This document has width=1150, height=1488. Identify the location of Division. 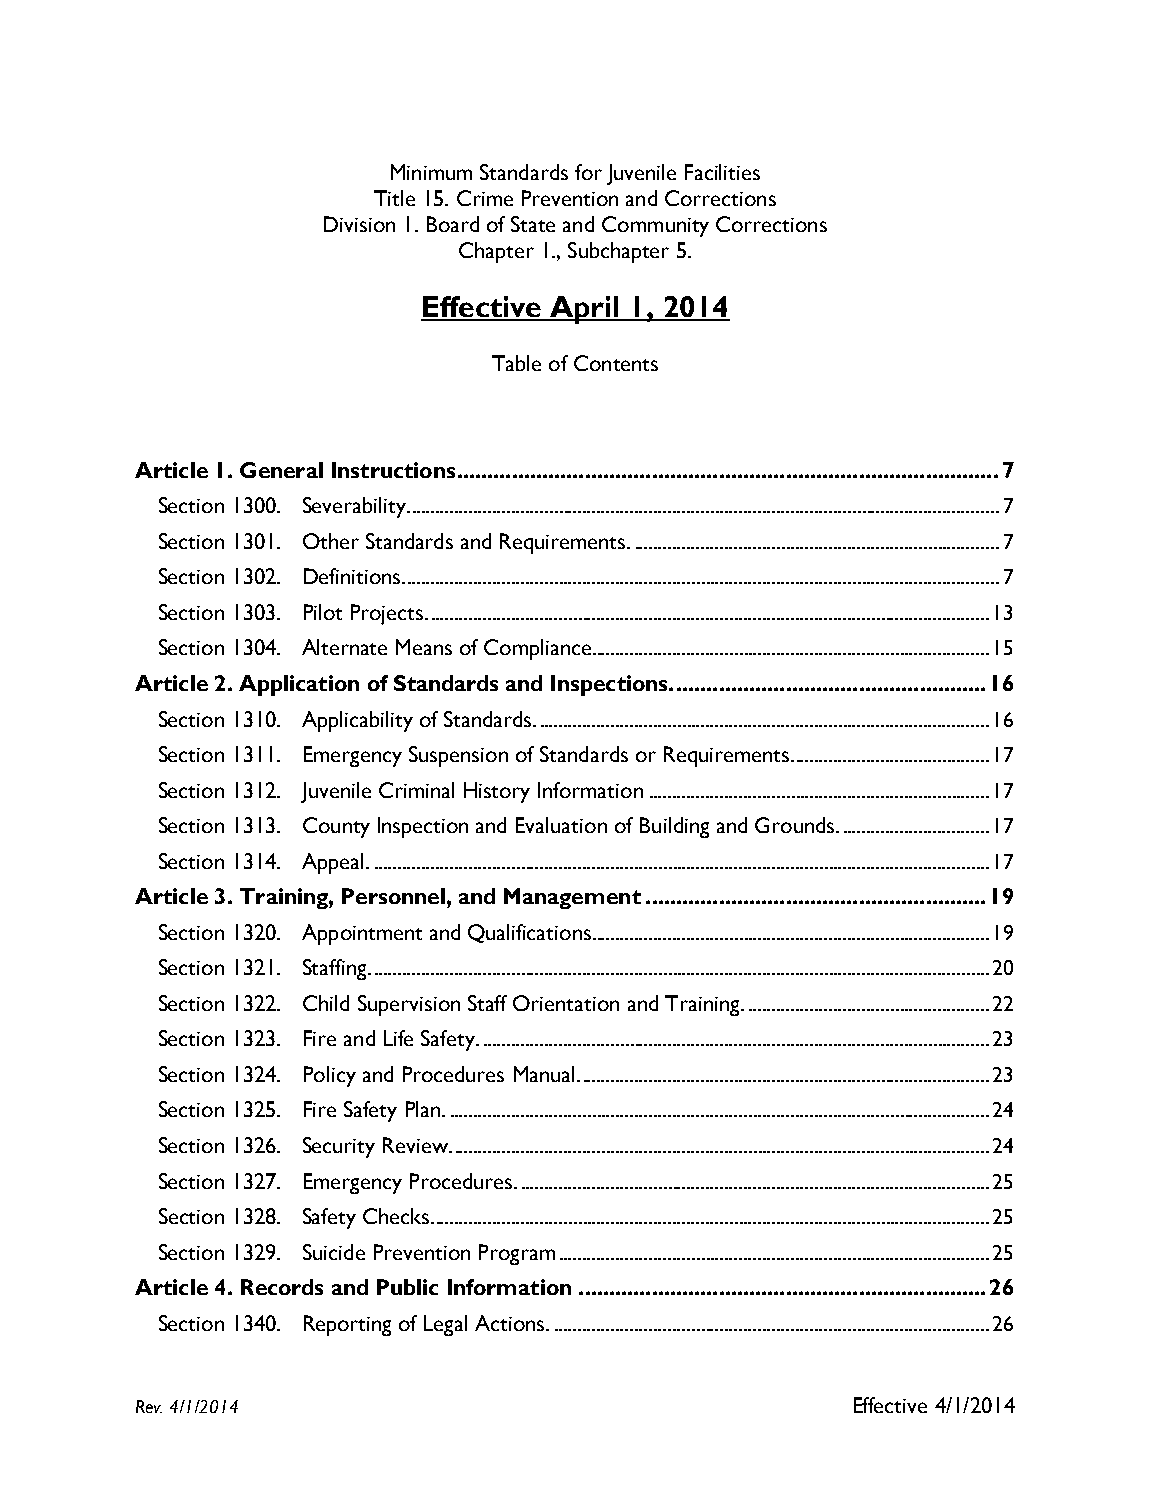
(359, 224).
